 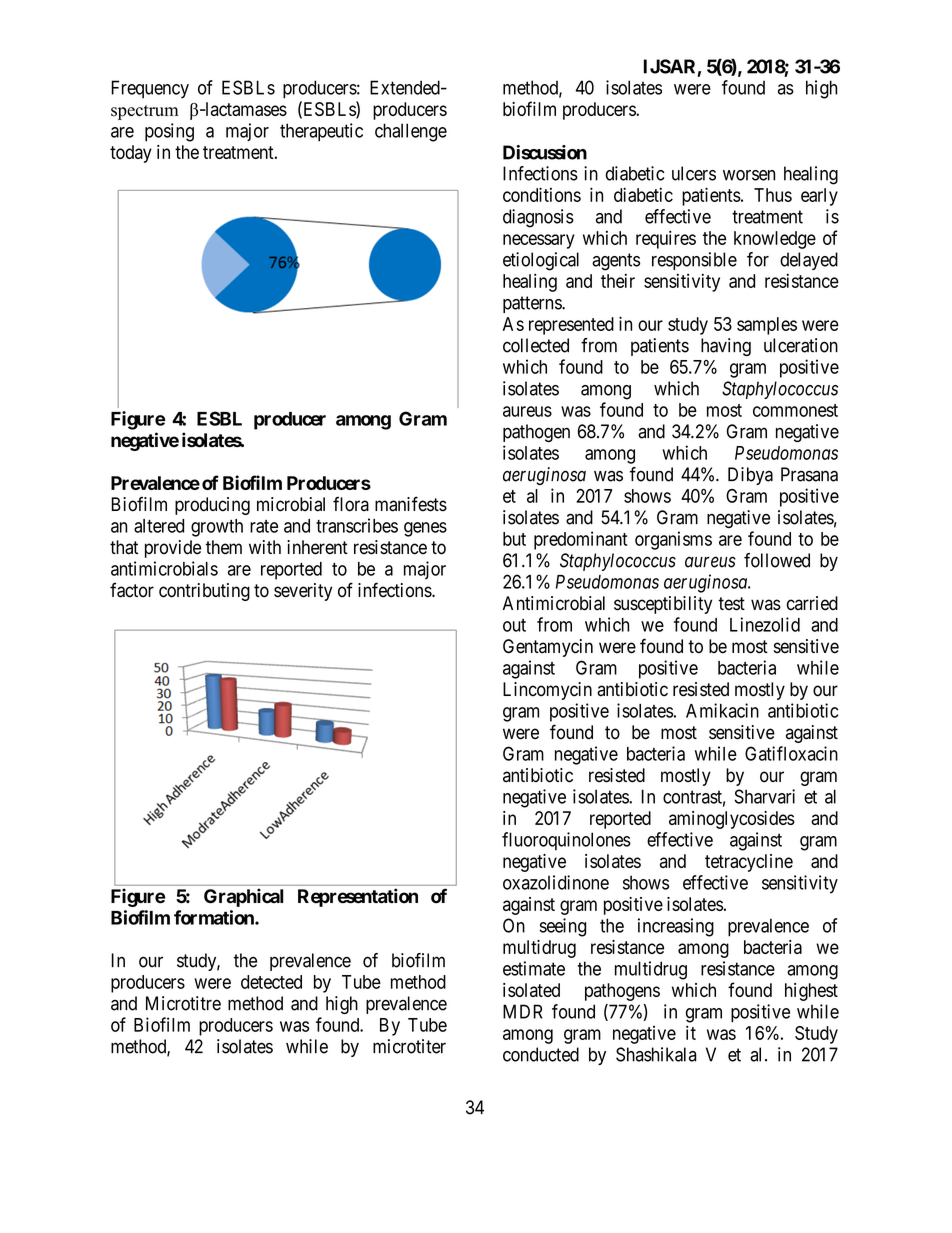 What do you see at coordinates (169, 132) in the screenshot?
I see `posing` at bounding box center [169, 132].
